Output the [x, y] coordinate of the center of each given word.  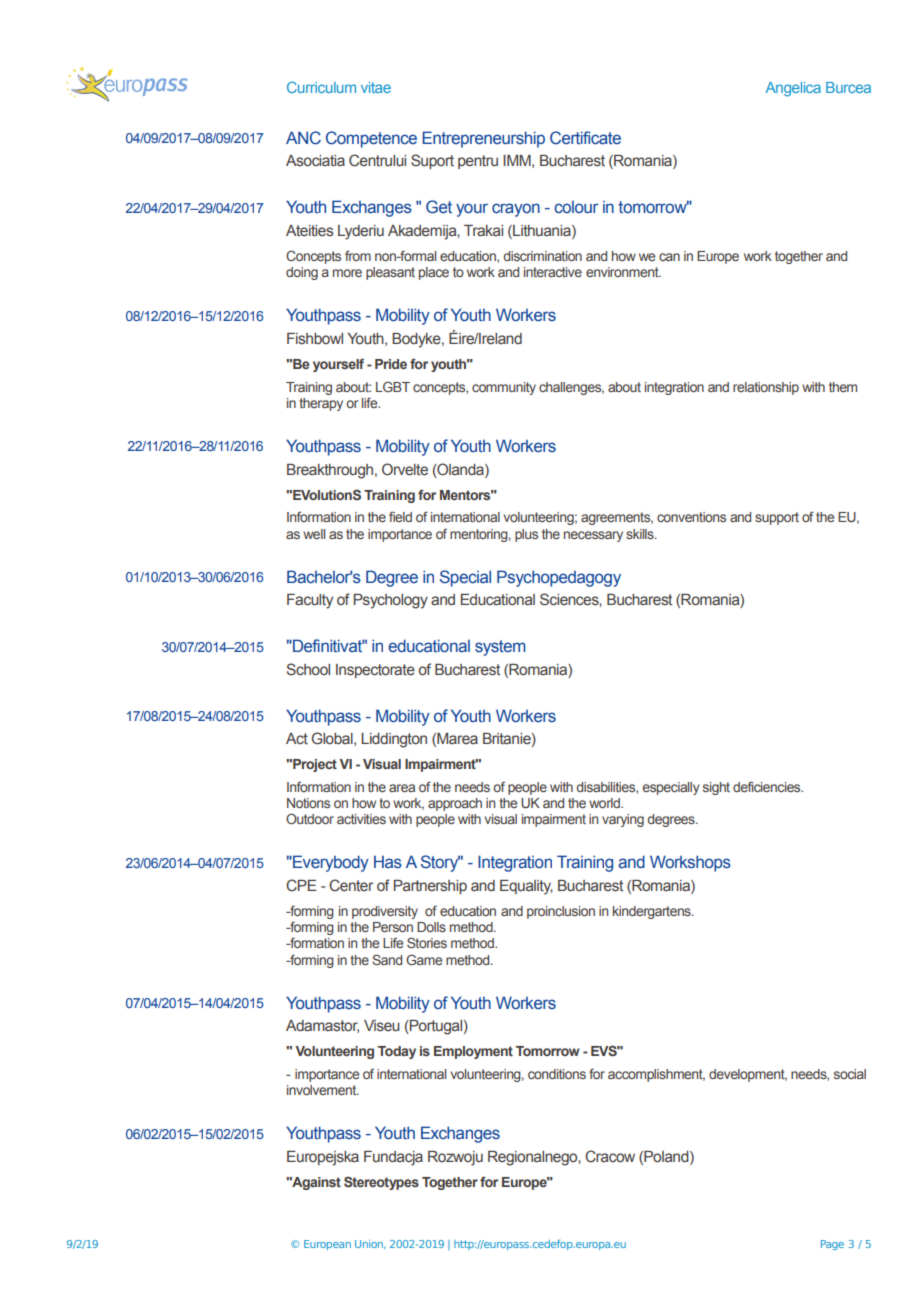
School [308, 669]
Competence [371, 139]
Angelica [793, 89]
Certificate [585, 138]
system [500, 648]
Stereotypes [381, 1183]
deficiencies [768, 787]
